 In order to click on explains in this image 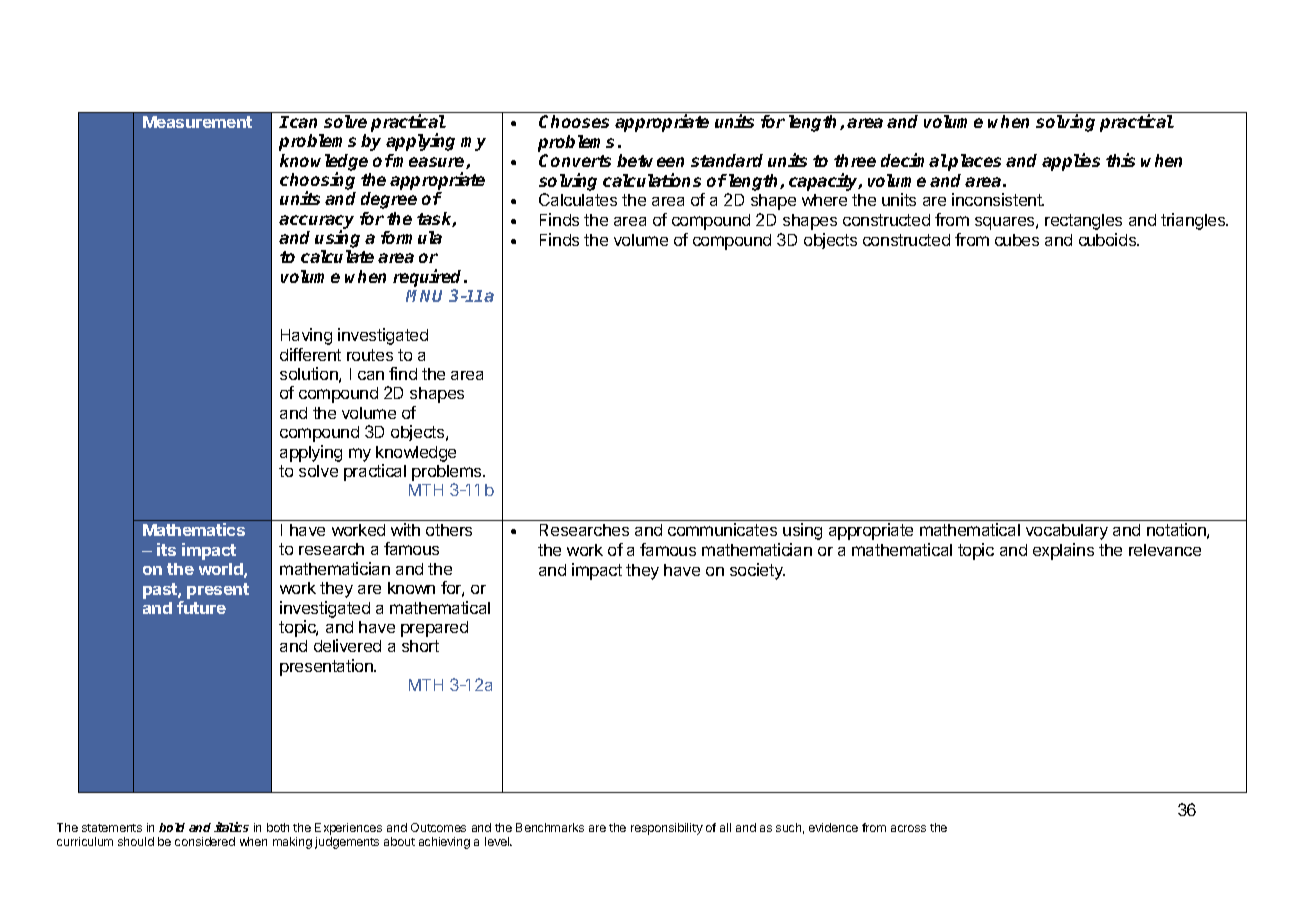, I will do `click(1063, 551)`.
